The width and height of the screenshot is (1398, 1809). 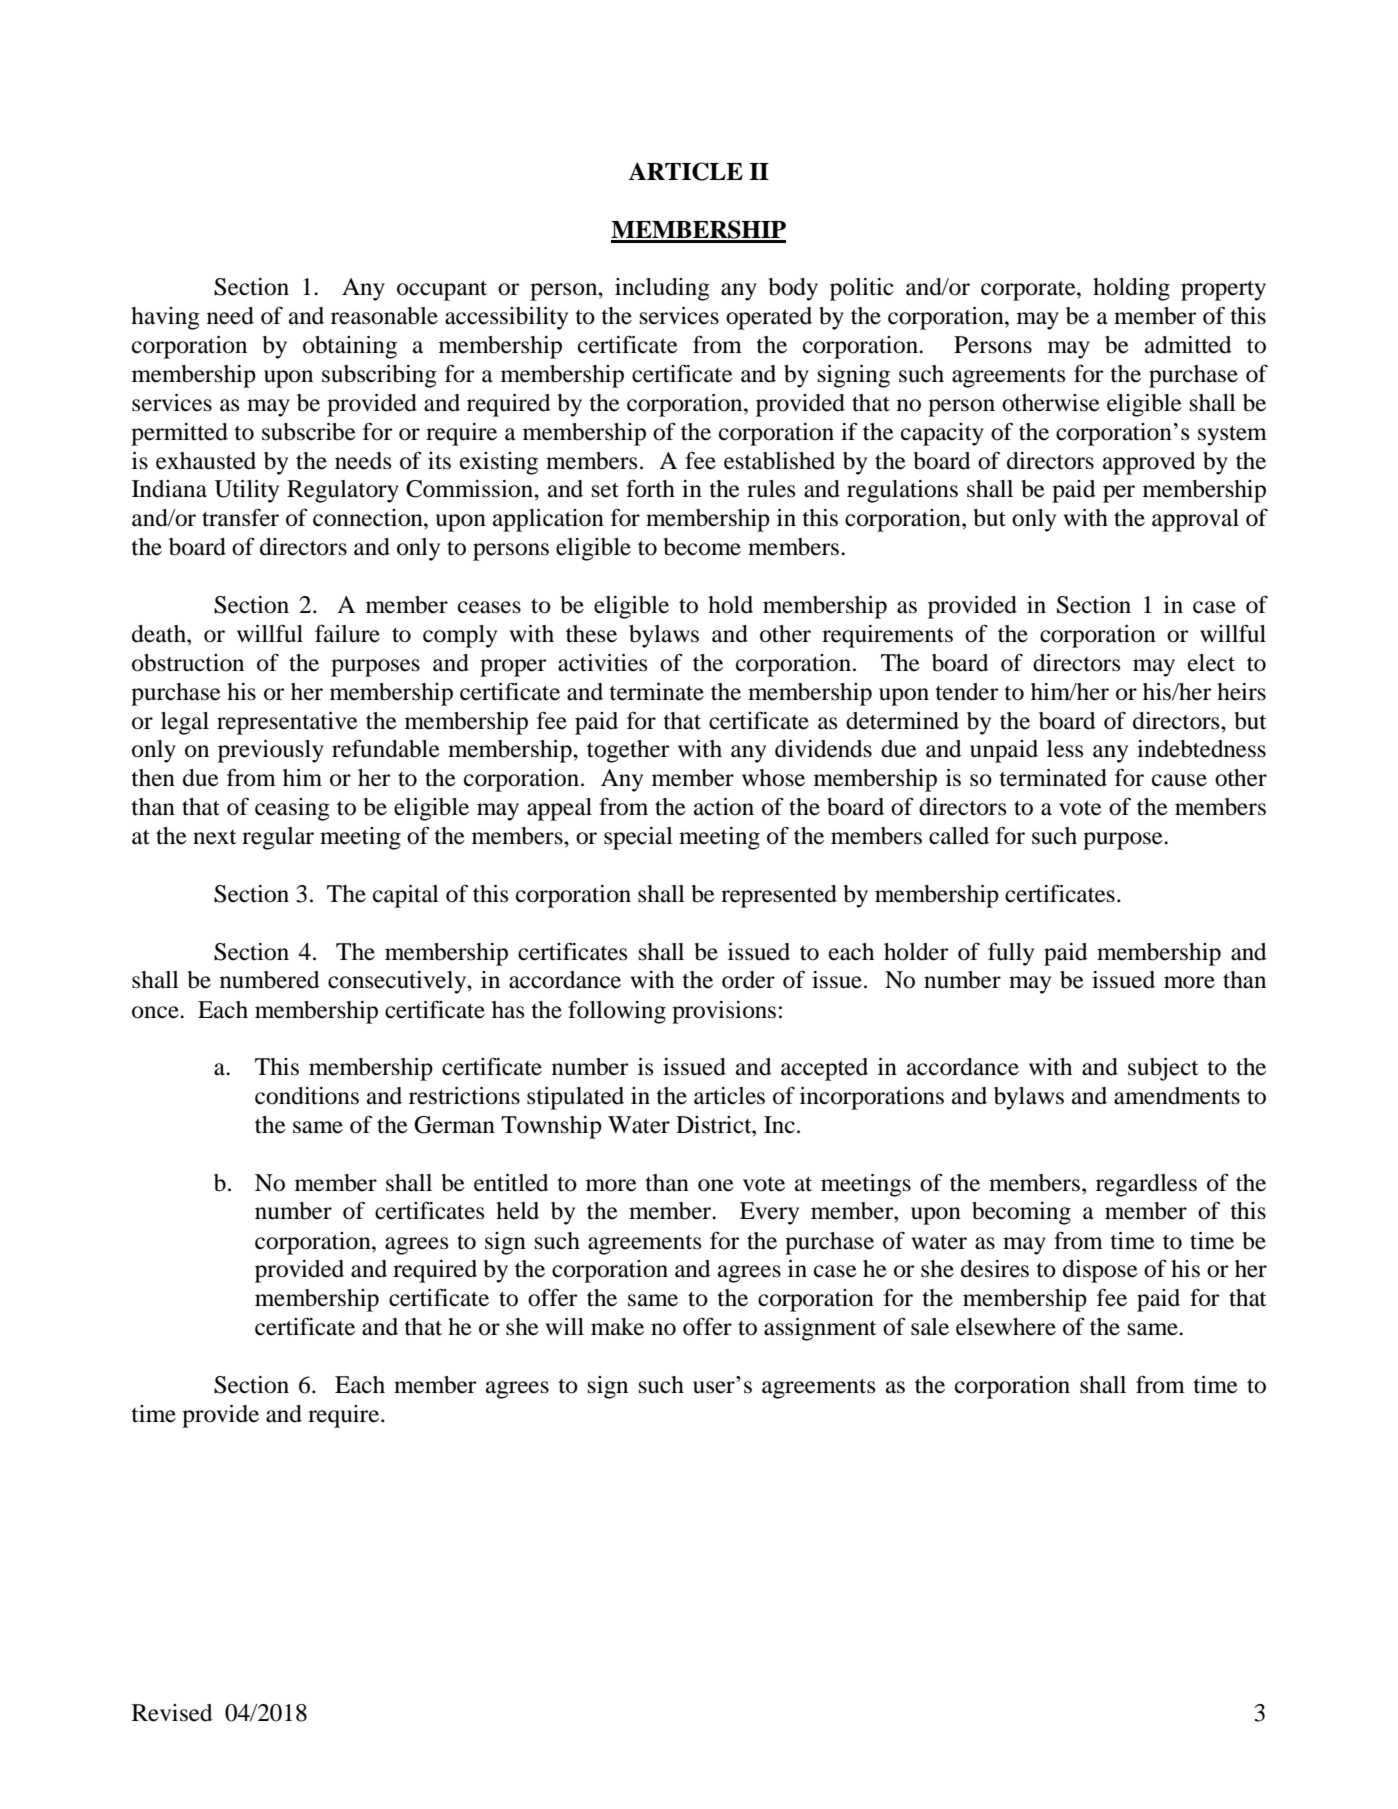 What do you see at coordinates (1211, 663) in the screenshot?
I see `elect` at bounding box center [1211, 663].
